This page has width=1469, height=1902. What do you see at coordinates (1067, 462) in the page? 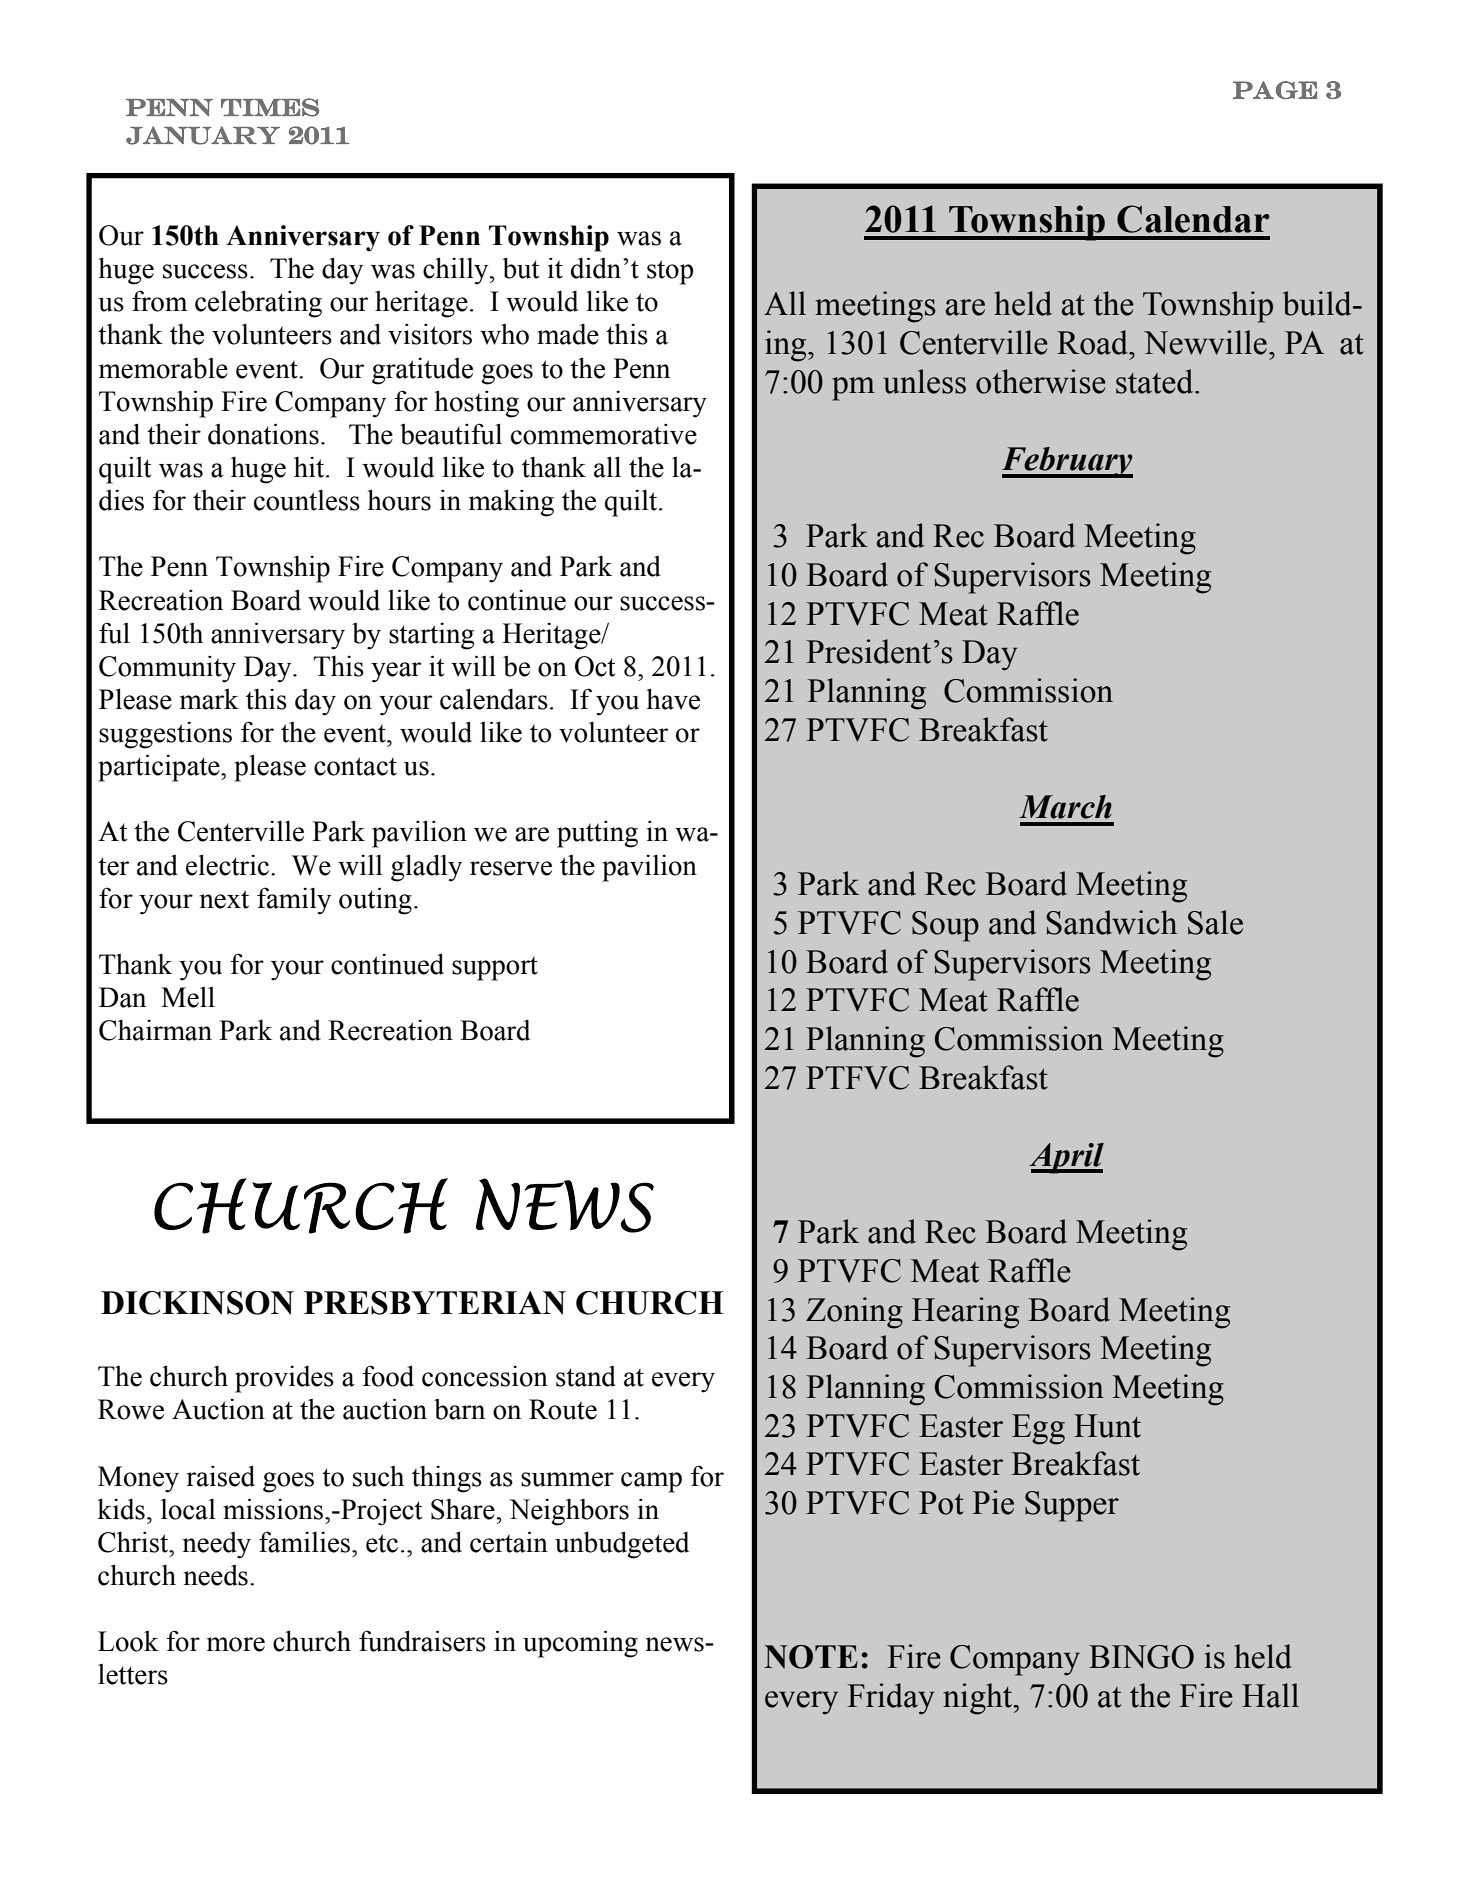
I see `February` at bounding box center [1067, 462].
